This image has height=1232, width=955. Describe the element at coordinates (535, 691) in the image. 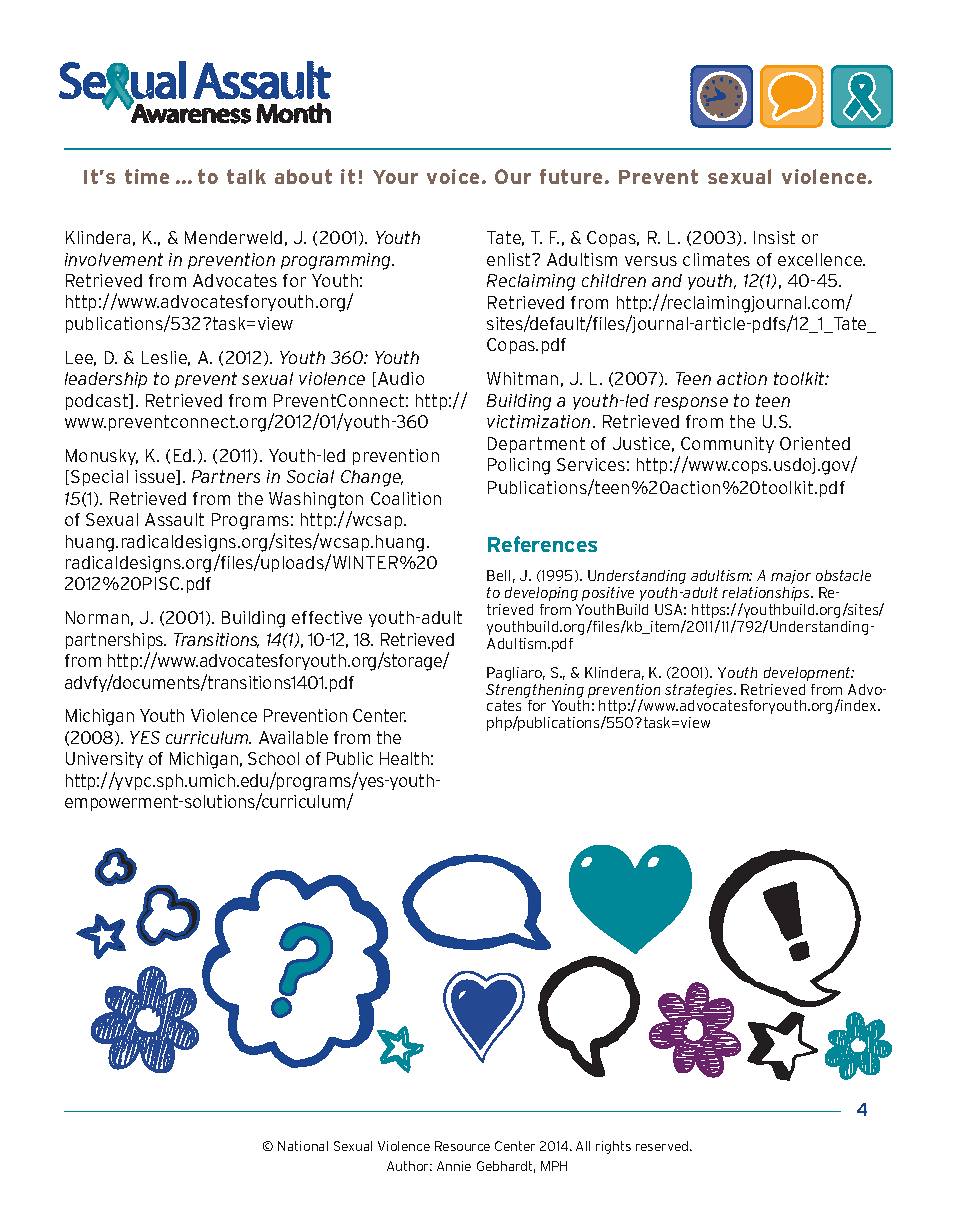

I see `Strengthening` at that location.
